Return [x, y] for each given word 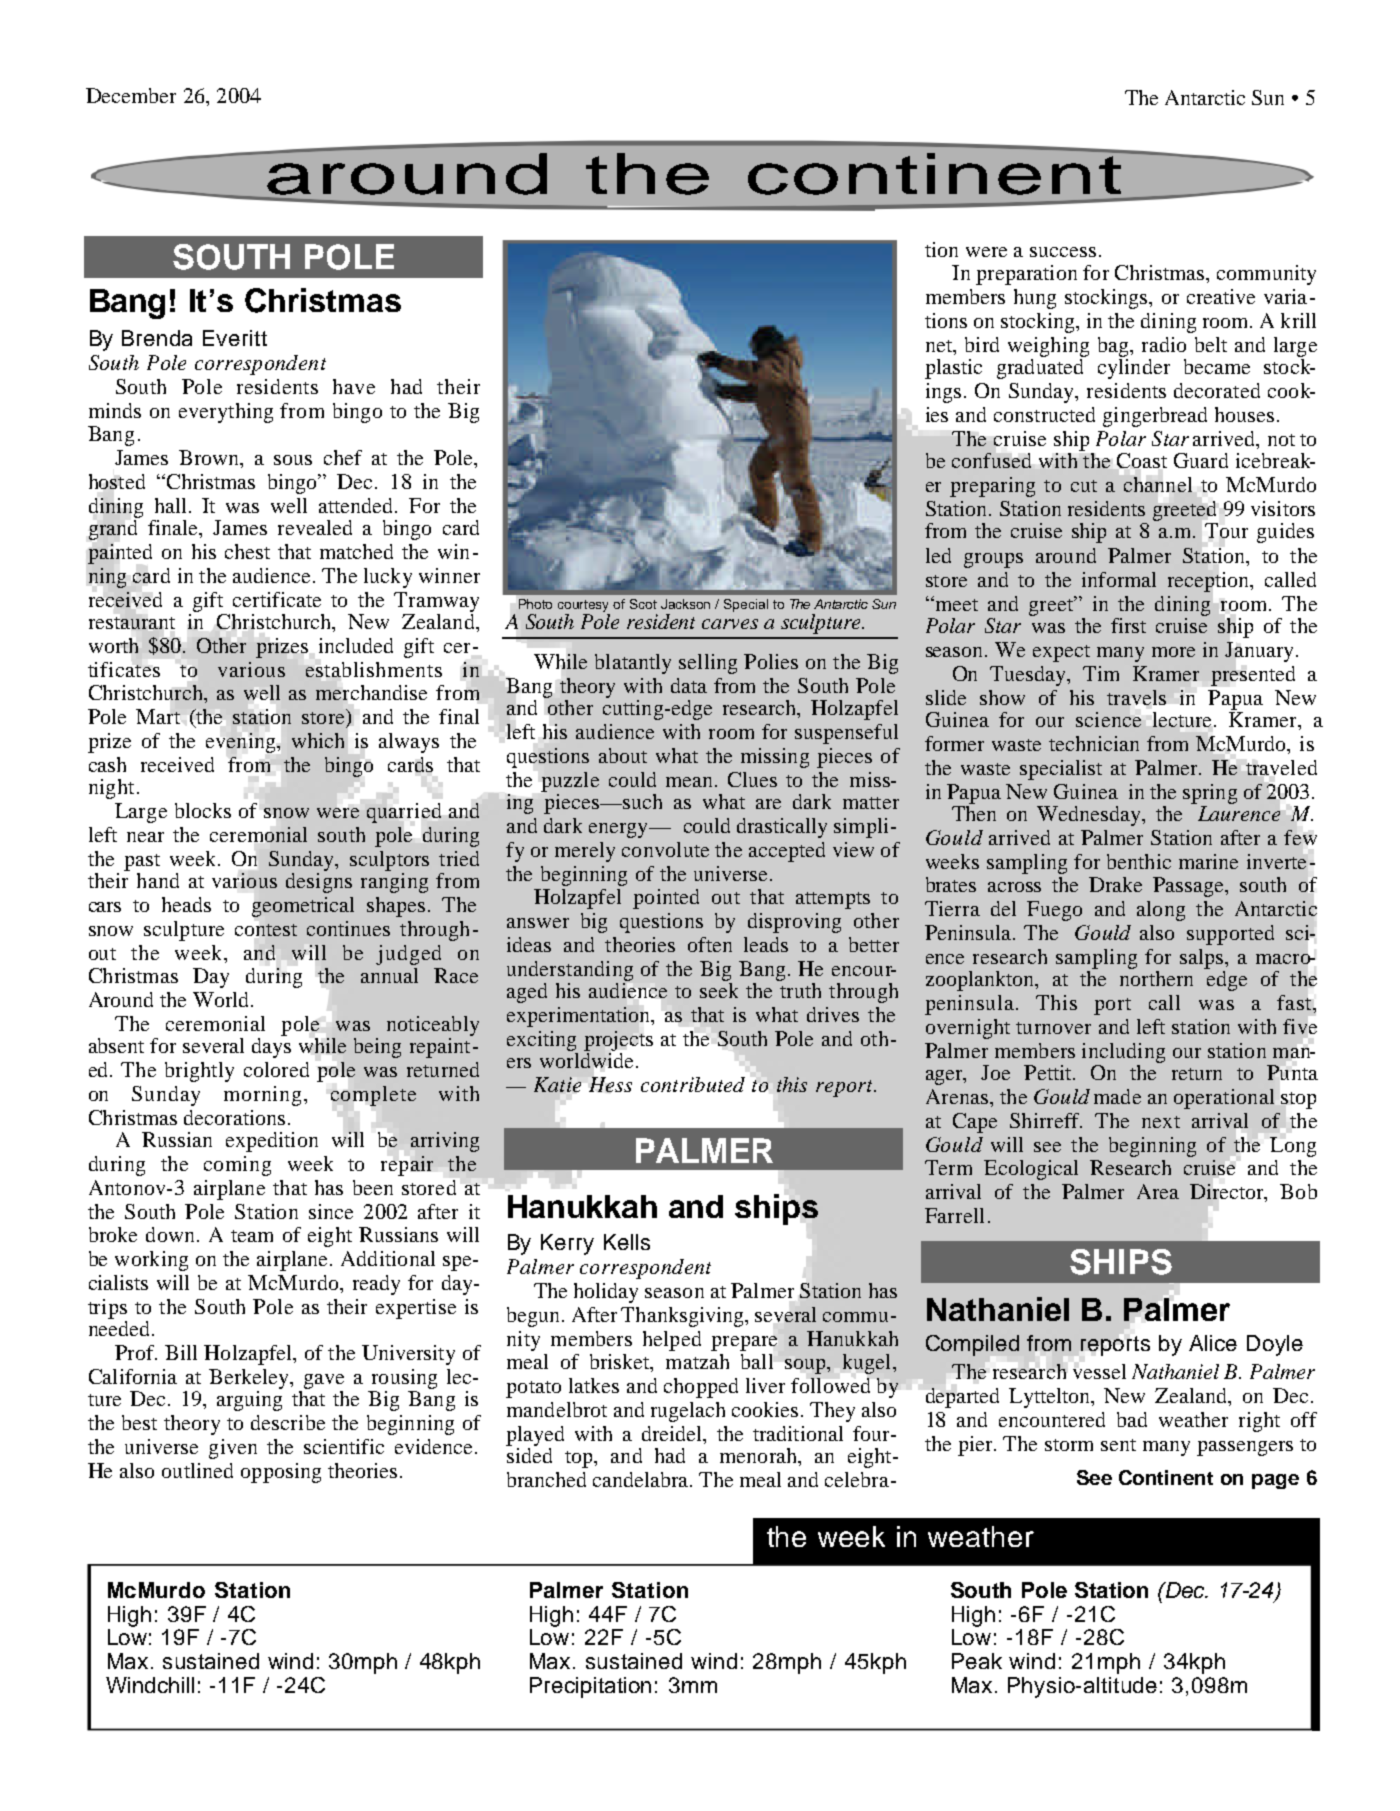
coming [237, 1166]
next [1161, 1122]
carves [730, 624]
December [131, 95]
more [1173, 652]
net [940, 346]
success [1063, 252]
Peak [977, 1661]
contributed [693, 1084]
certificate [277, 599]
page [1275, 1481]
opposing [281, 1473]
